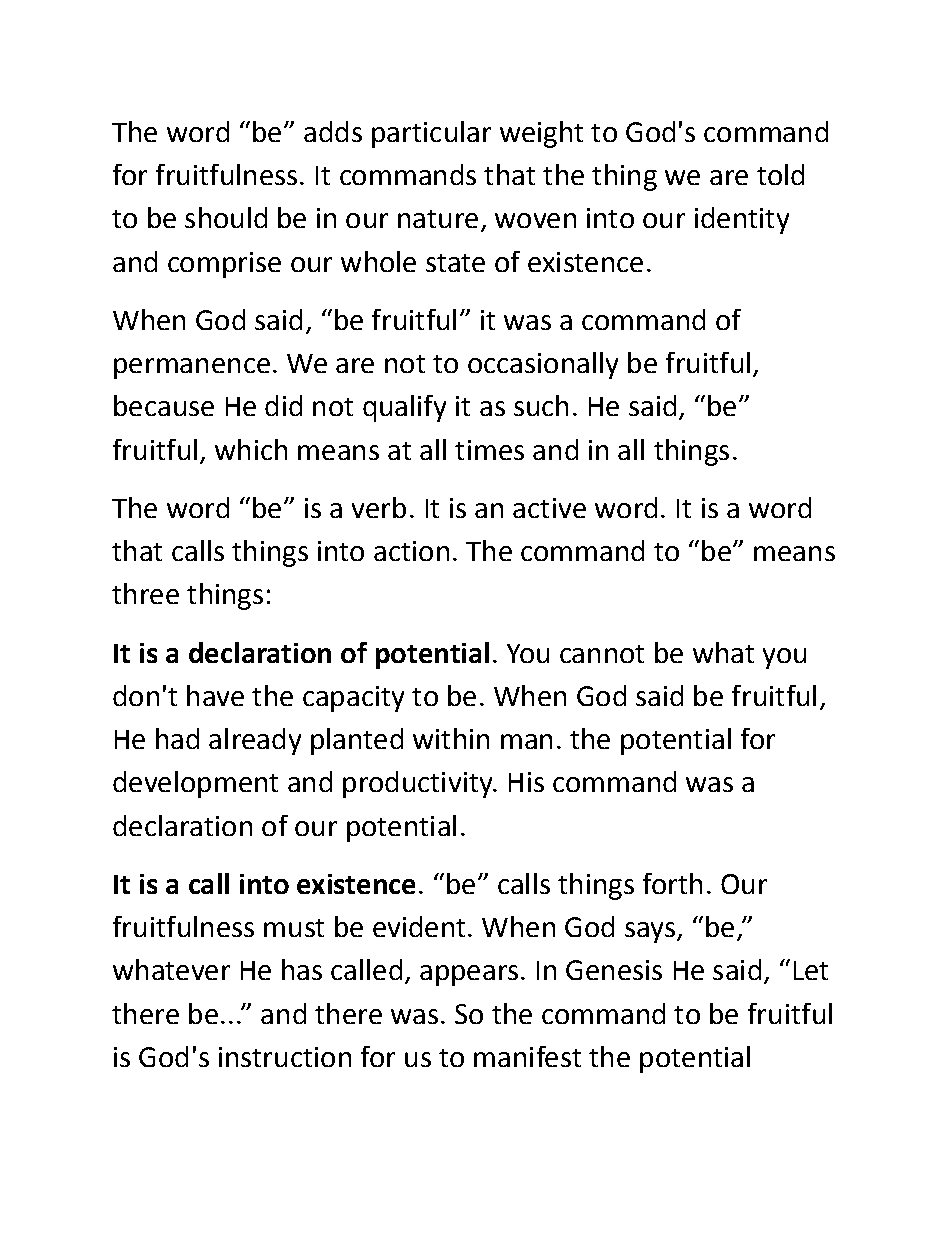 Image resolution: width=952 pixels, height=1233 pixels. I want to click on told, so click(780, 174).
